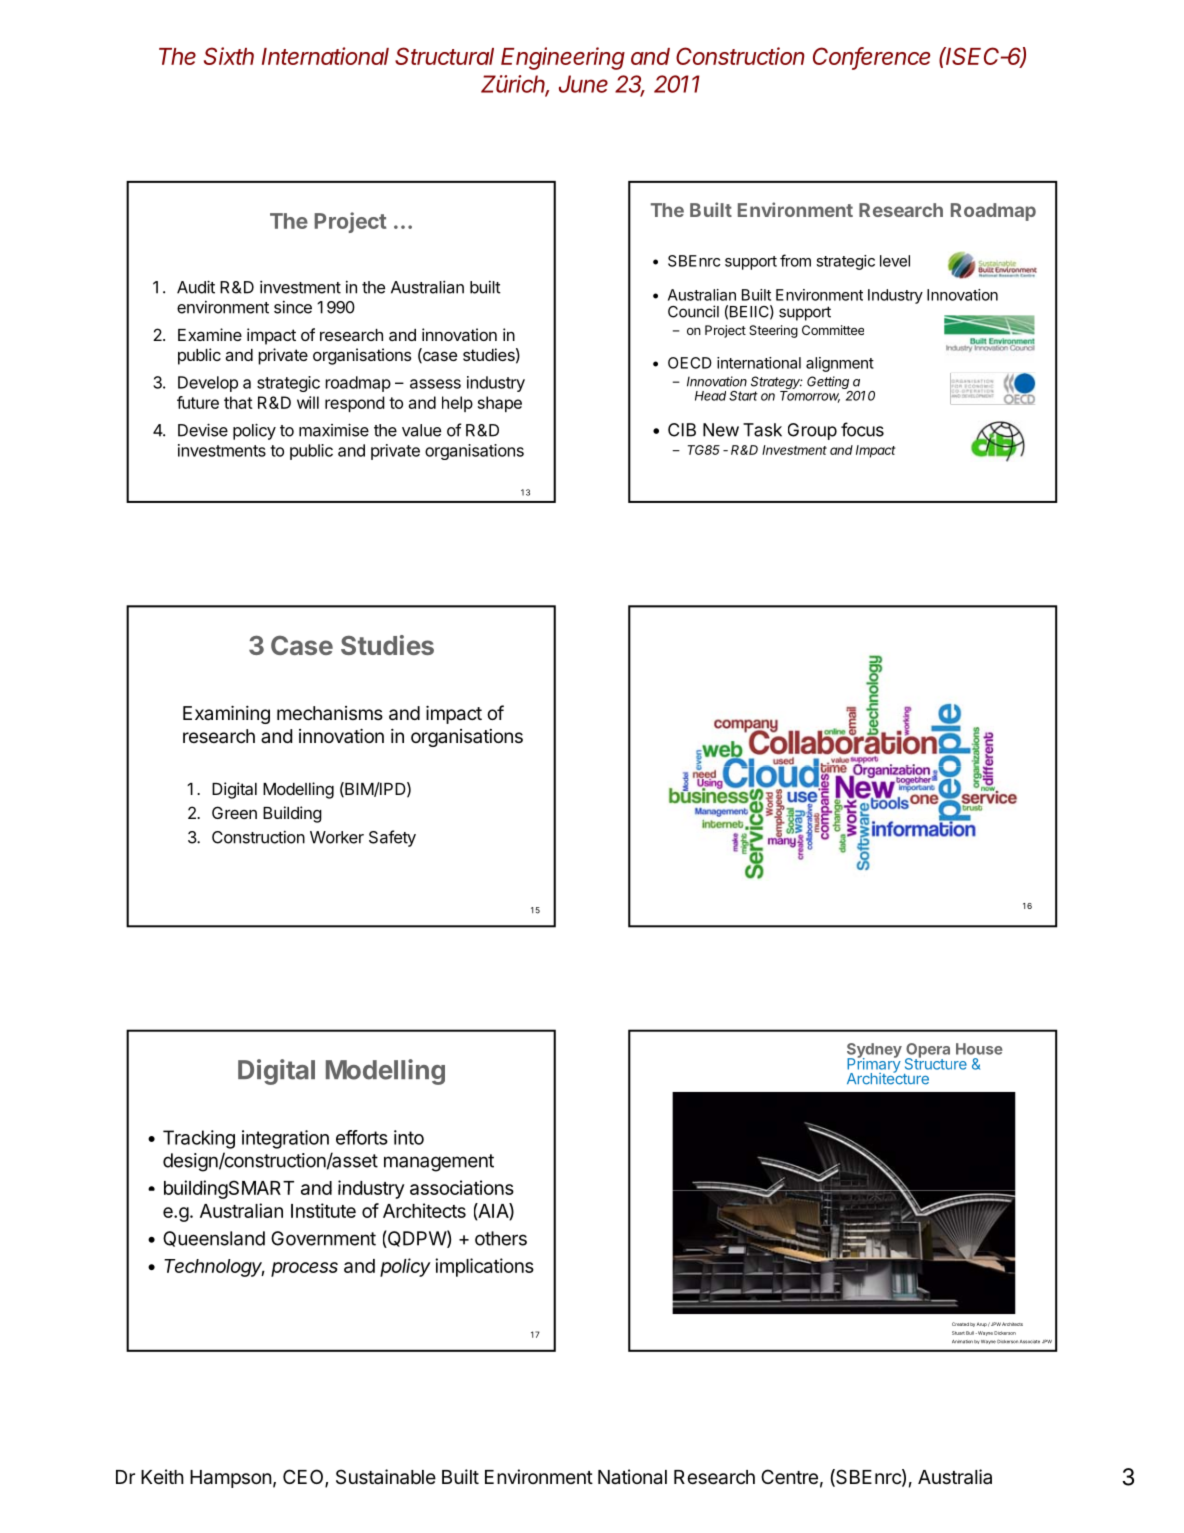 The image size is (1184, 1533). I want to click on June, so click(583, 84).
